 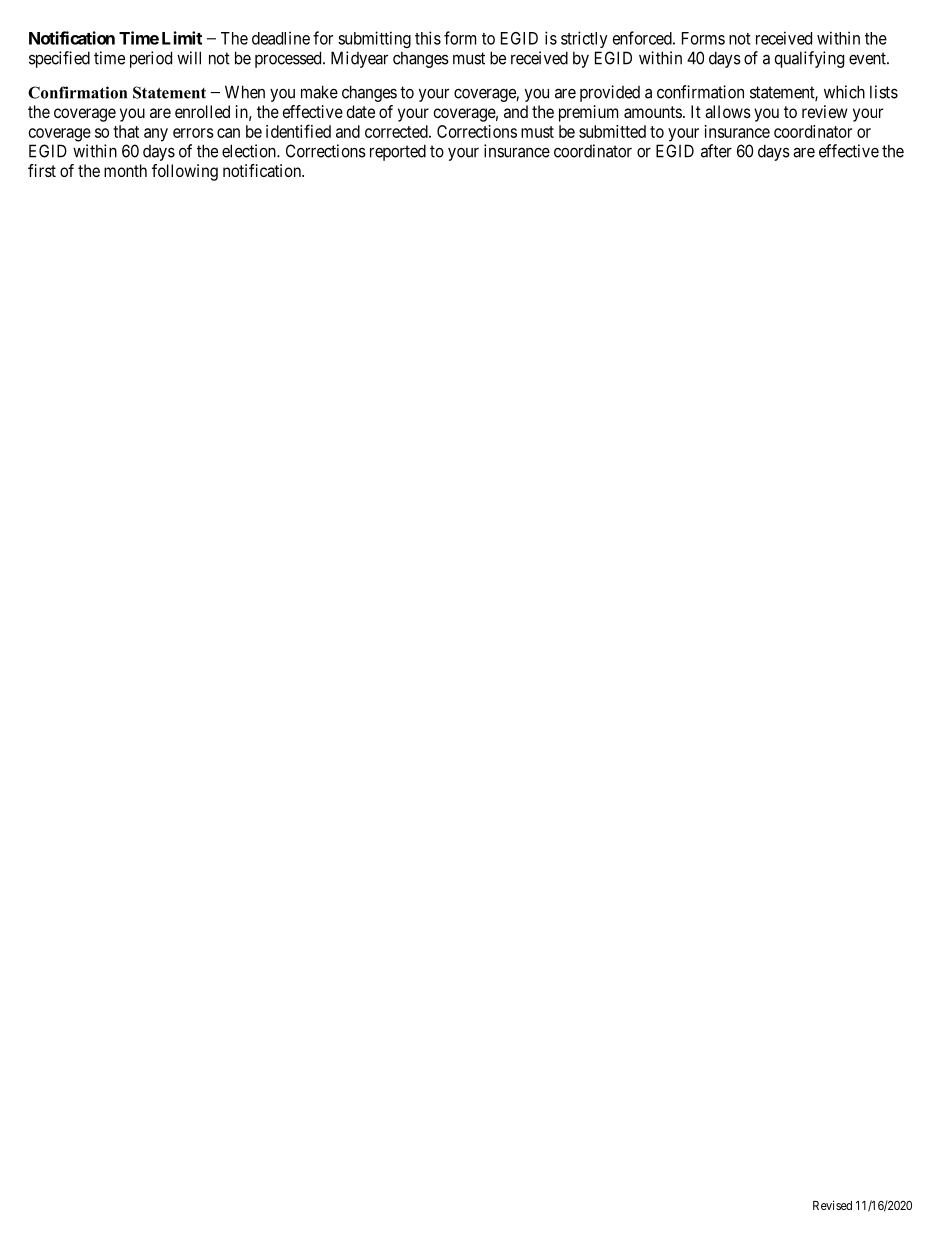 What do you see at coordinates (832, 1205) in the page?
I see `Revised` at bounding box center [832, 1205].
